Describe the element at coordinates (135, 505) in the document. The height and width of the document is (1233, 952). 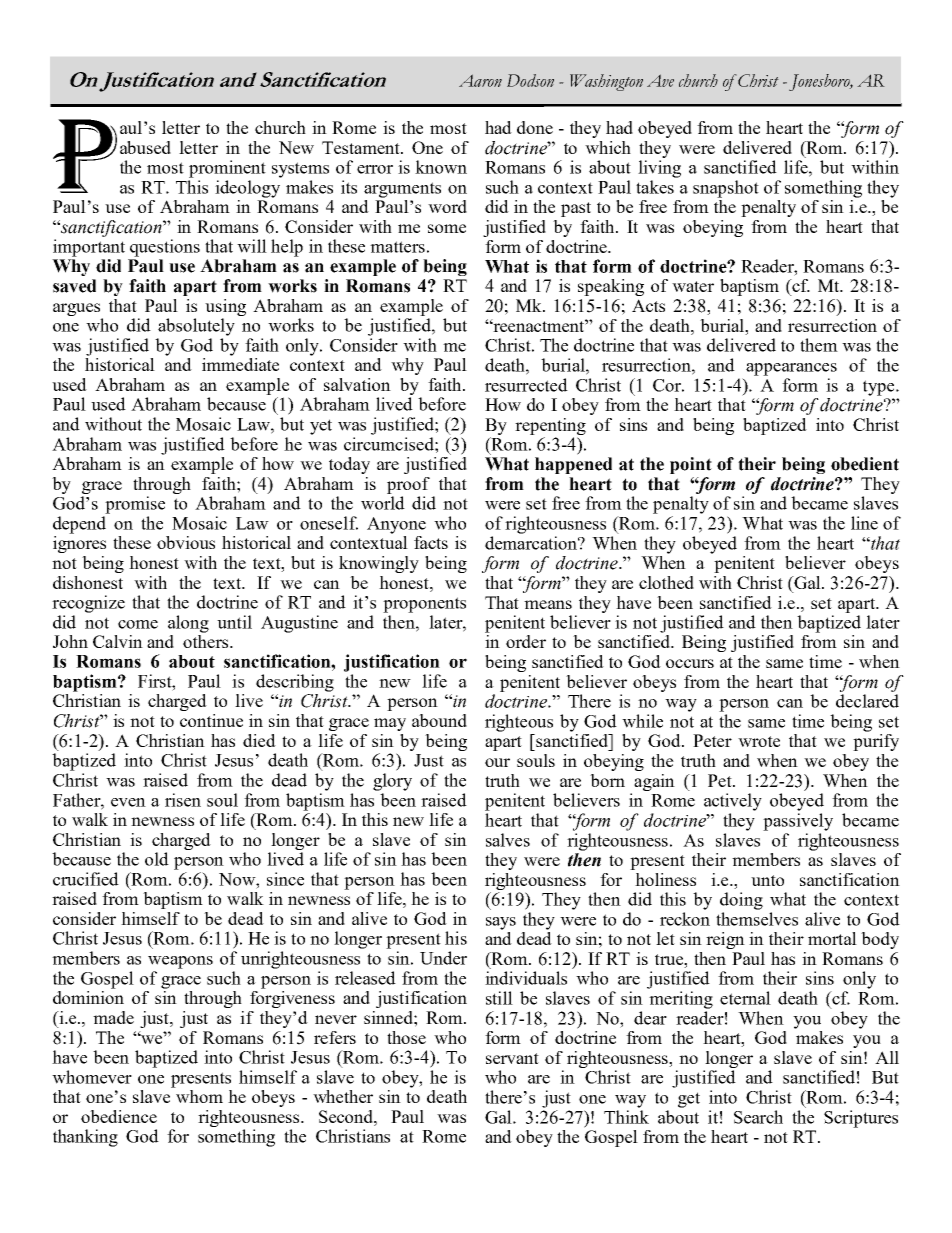
I see `promise` at that location.
